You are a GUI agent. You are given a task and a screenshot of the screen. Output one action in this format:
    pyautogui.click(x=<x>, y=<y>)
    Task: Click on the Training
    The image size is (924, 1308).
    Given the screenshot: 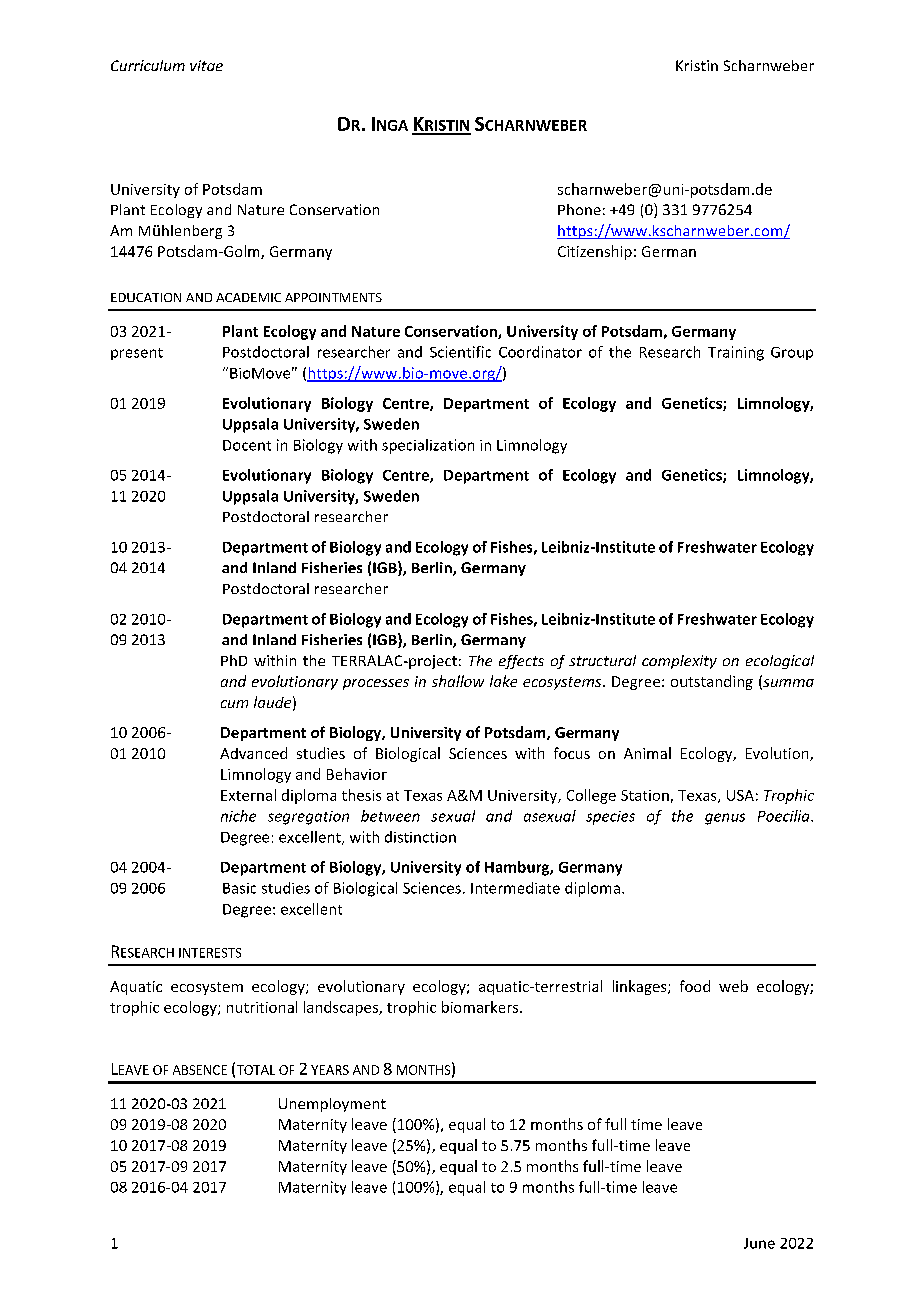 What is the action you would take?
    pyautogui.click(x=736, y=353)
